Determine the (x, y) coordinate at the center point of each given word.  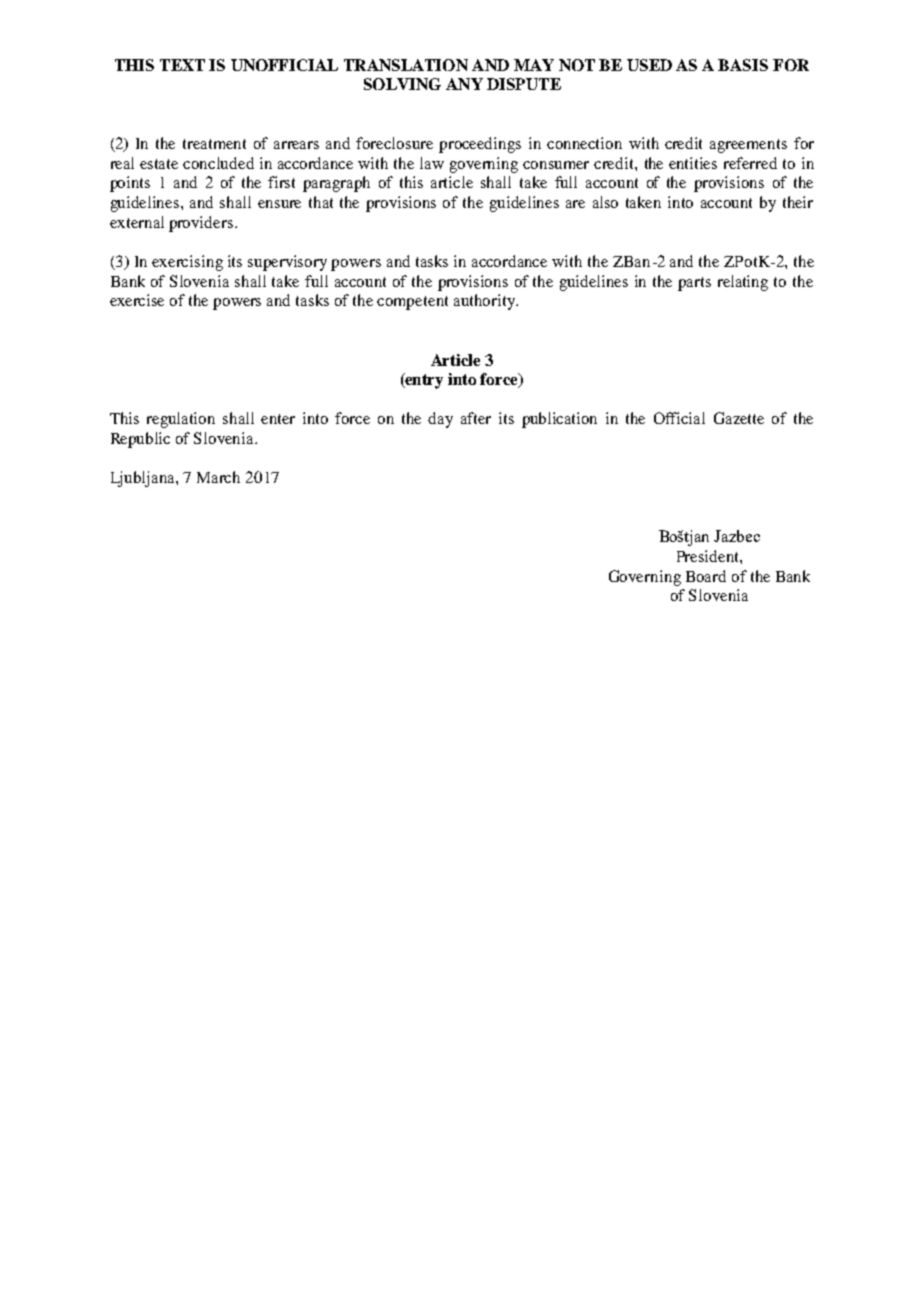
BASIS (743, 65)
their (798, 202)
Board (706, 576)
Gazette (739, 418)
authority (485, 302)
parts (694, 284)
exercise (137, 300)
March (218, 477)
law (432, 163)
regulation (181, 420)
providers (201, 224)
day (440, 420)
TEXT (182, 65)
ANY (464, 84)
